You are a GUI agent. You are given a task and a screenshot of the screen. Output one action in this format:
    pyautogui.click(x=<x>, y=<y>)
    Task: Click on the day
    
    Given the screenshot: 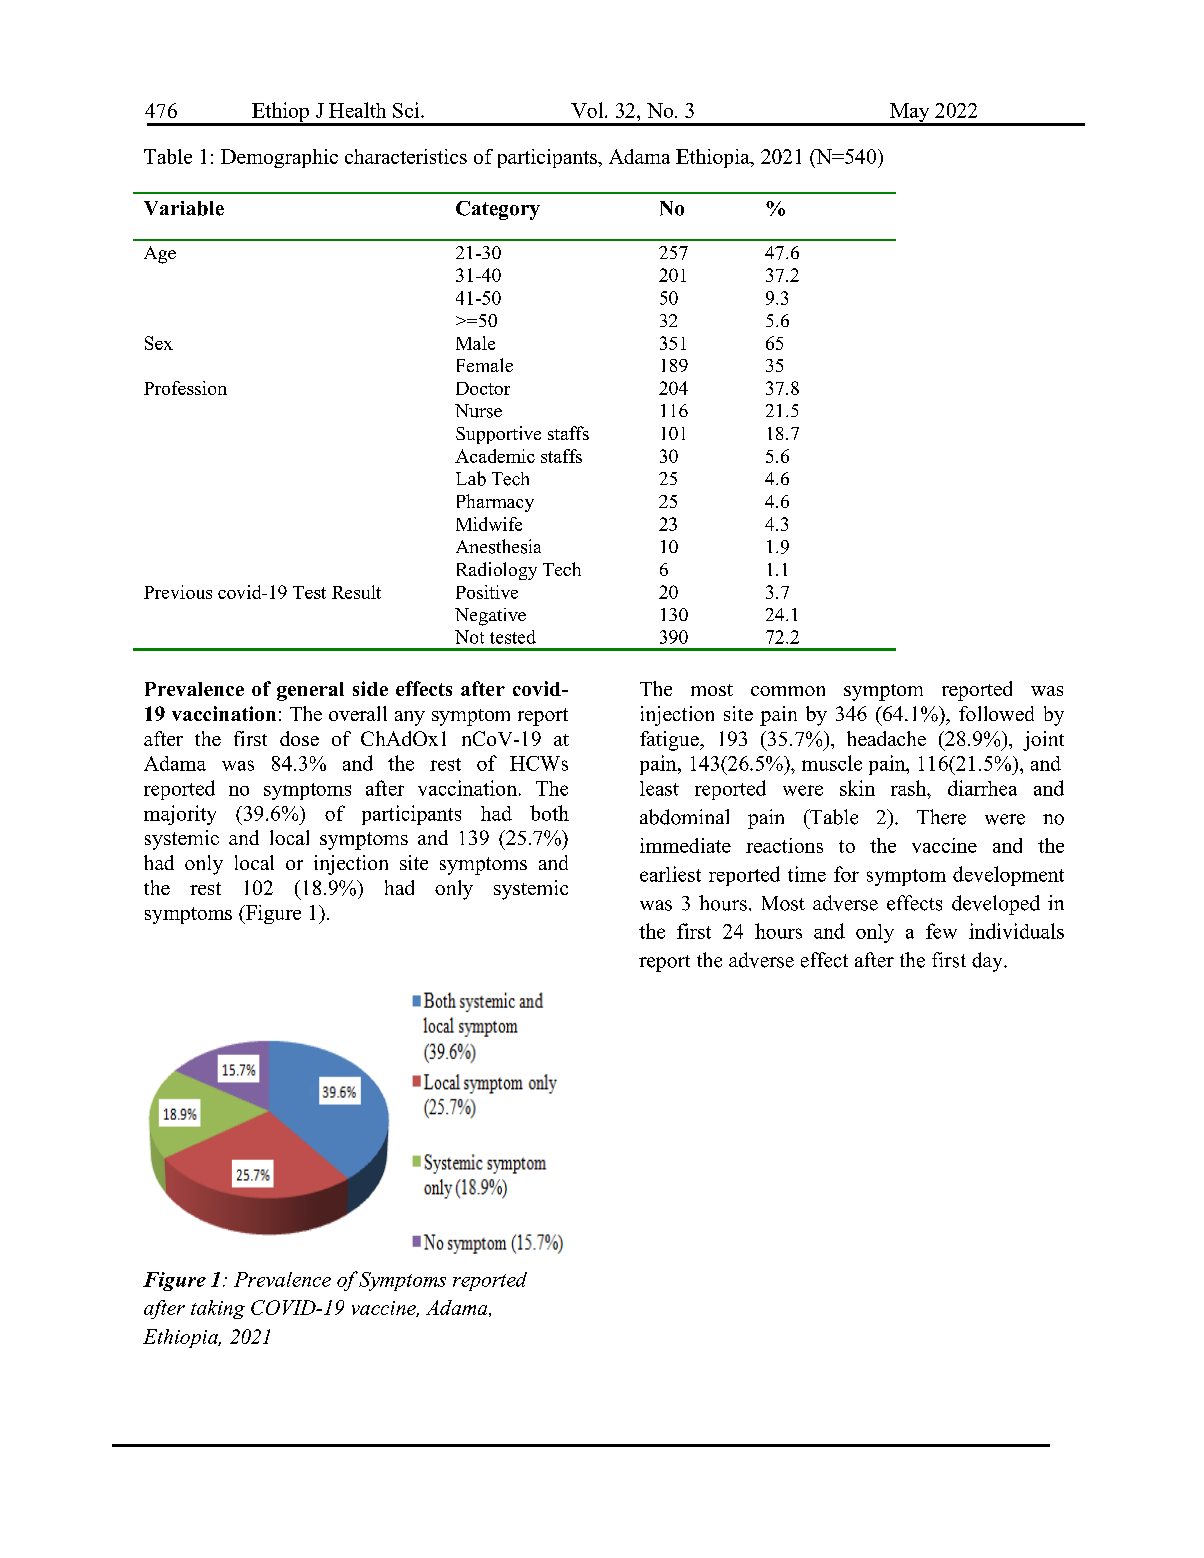 What is the action you would take?
    pyautogui.click(x=988, y=962)
